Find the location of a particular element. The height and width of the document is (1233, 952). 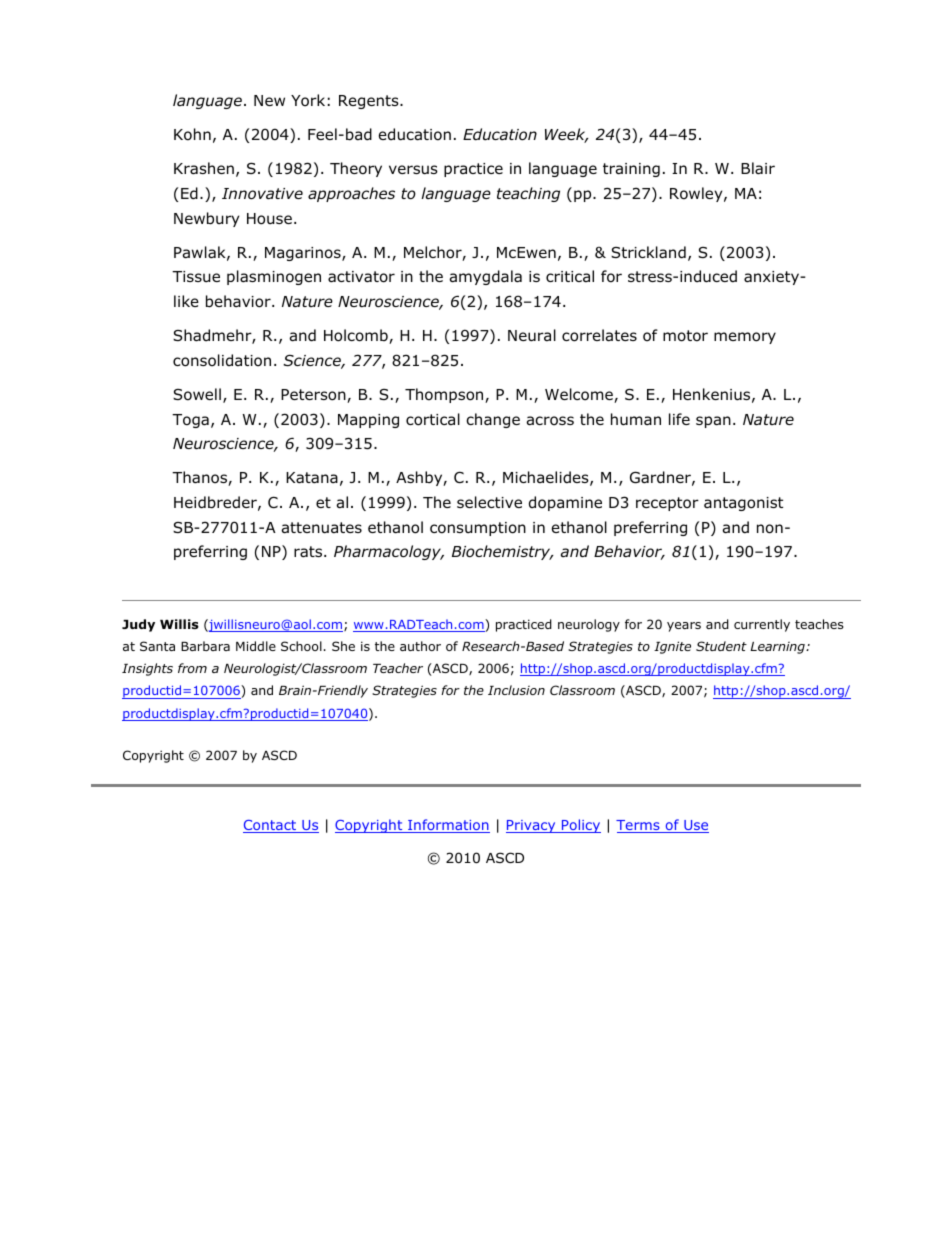

Contact is located at coordinates (271, 826).
